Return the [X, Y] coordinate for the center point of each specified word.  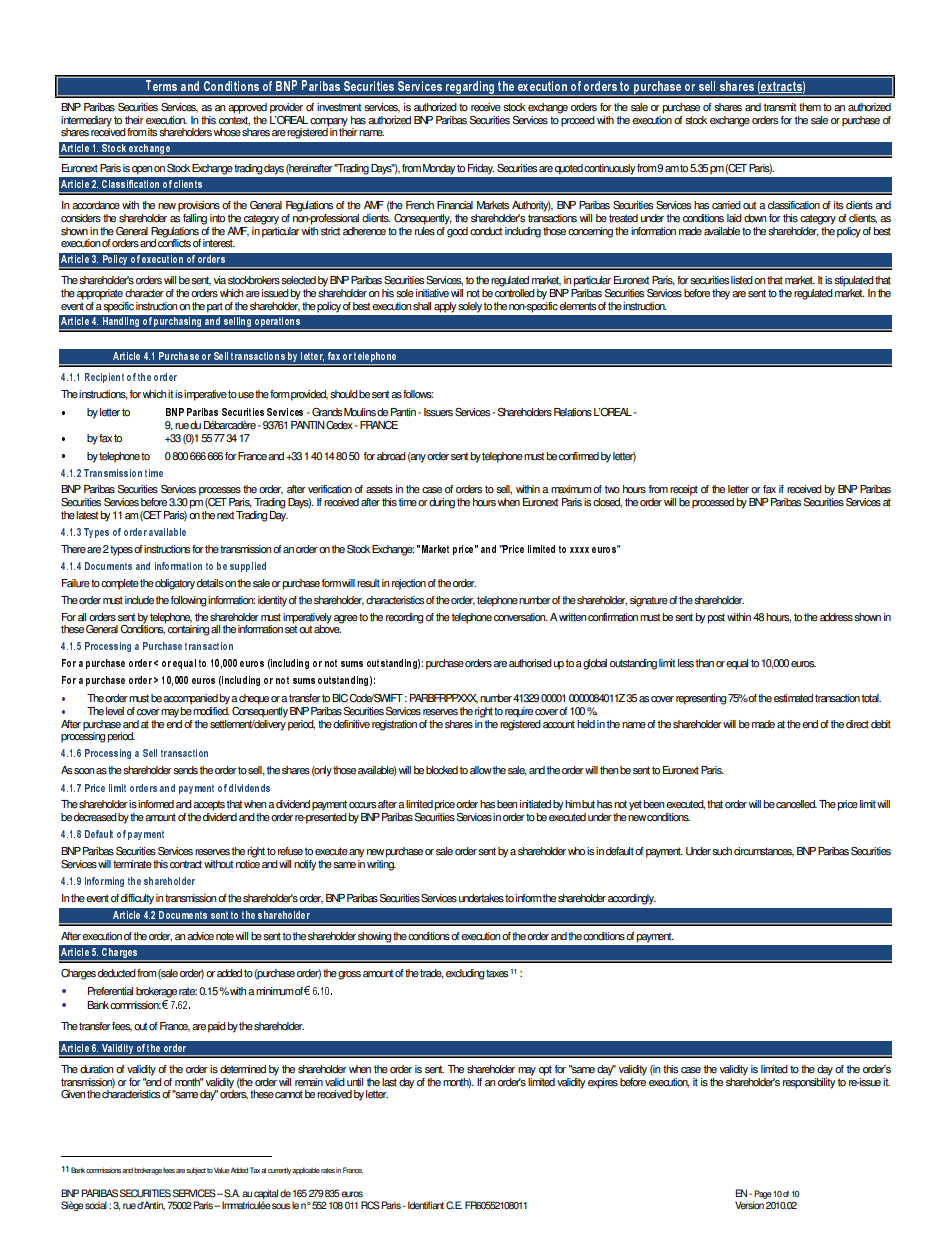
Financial [455, 205]
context [234, 121]
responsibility [809, 1082]
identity [272, 601]
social [96, 1205]
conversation [521, 617]
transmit [779, 107]
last [389, 1082]
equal [736, 664]
